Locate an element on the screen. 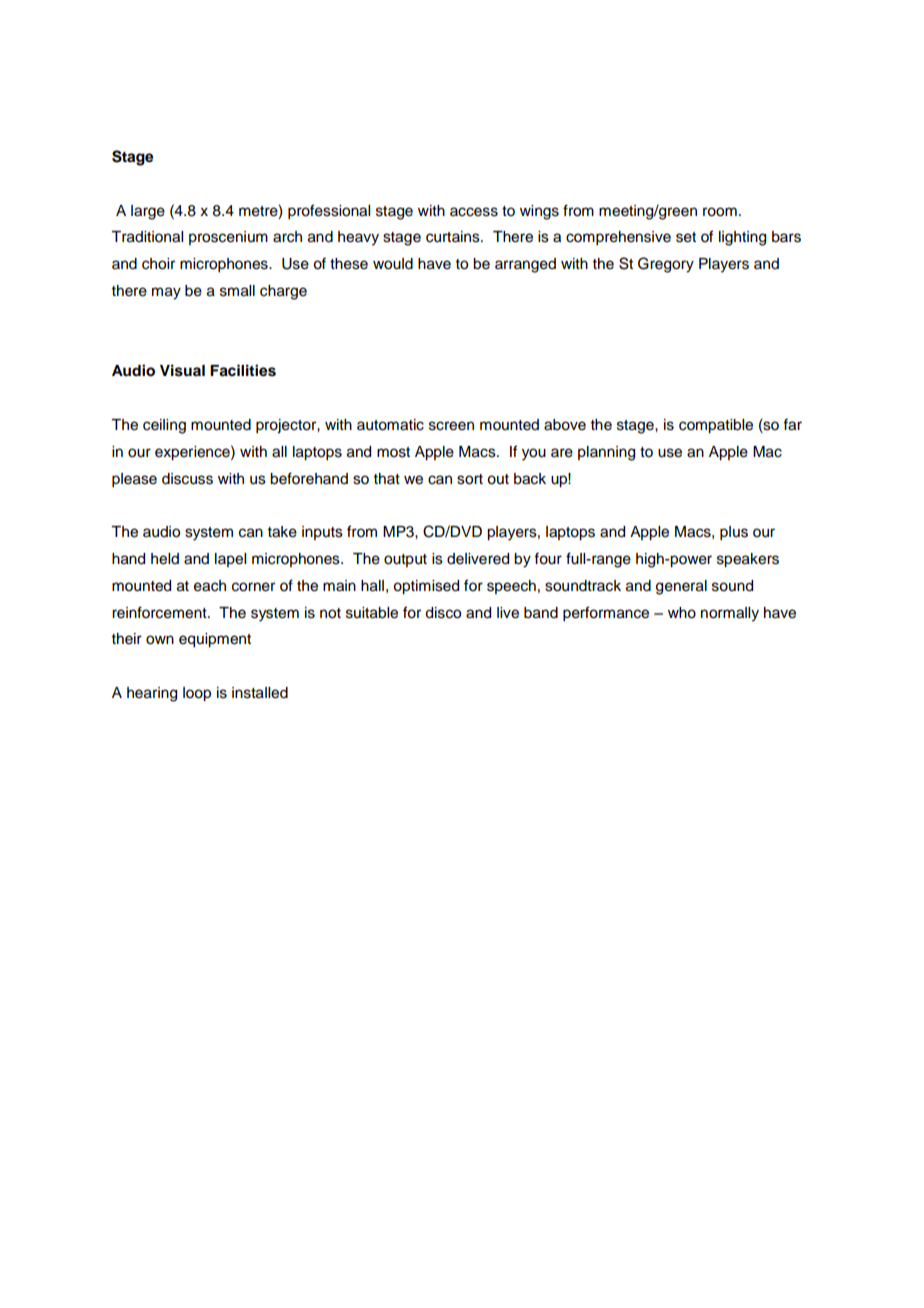 This screenshot has height=1308, width=924. lapel is located at coordinates (230, 560).
